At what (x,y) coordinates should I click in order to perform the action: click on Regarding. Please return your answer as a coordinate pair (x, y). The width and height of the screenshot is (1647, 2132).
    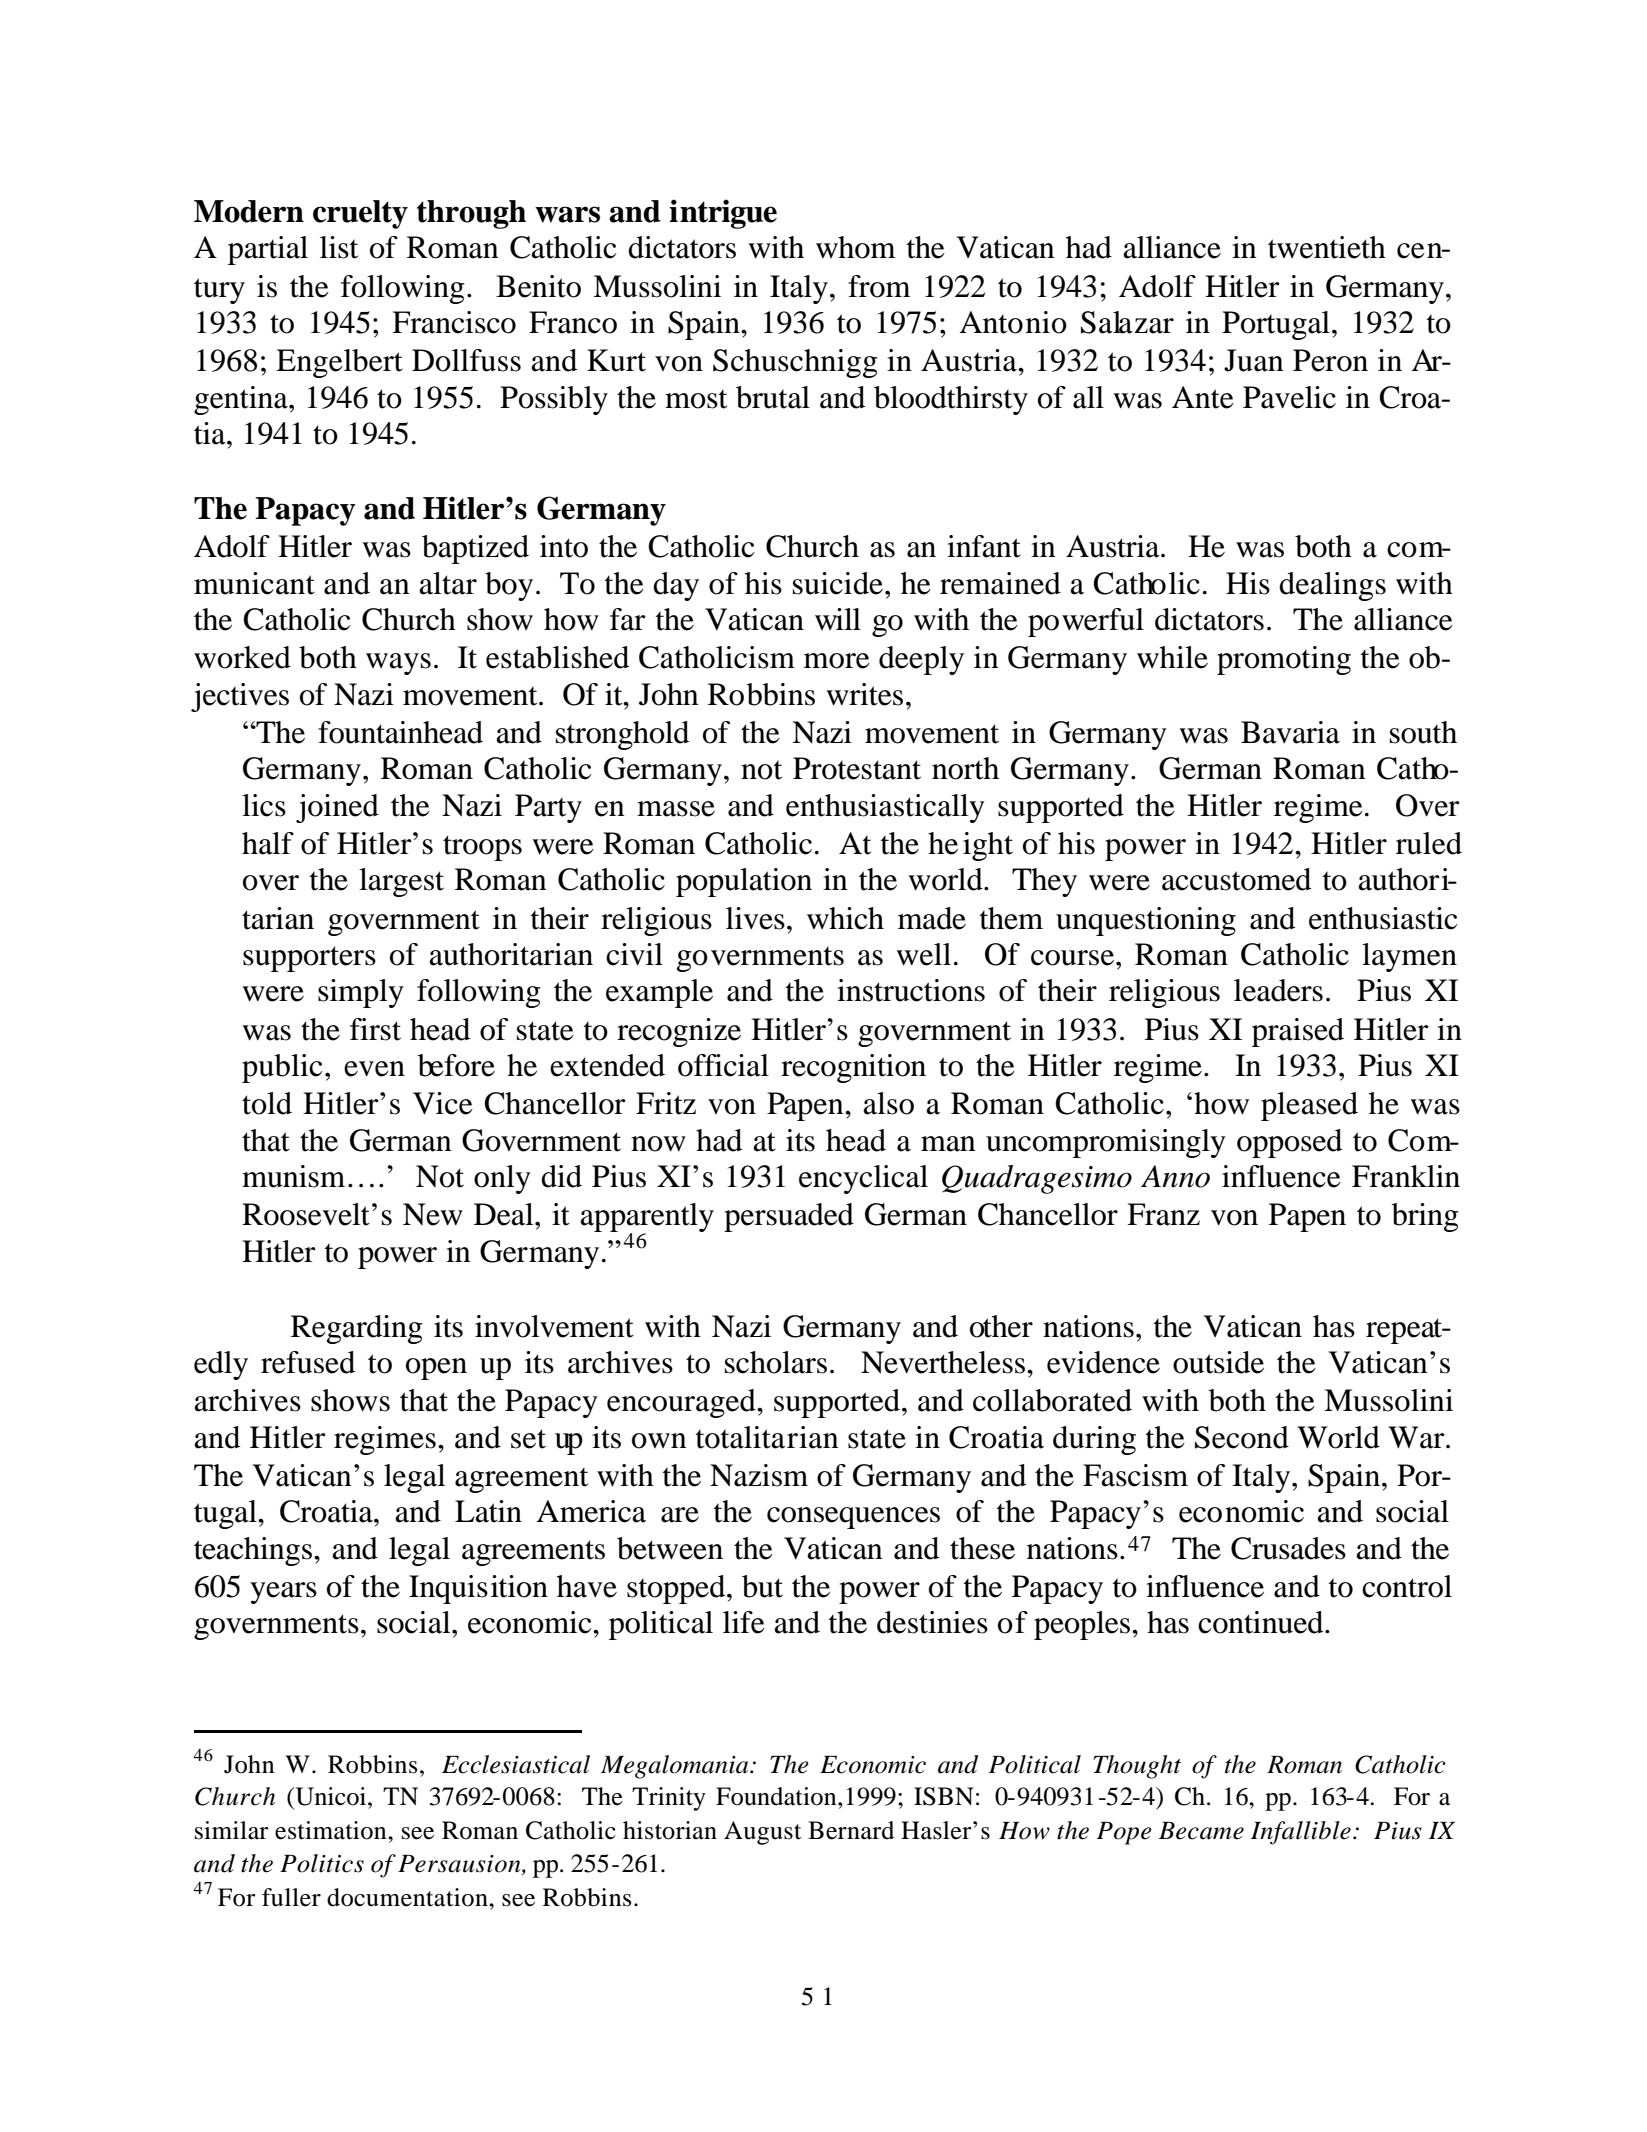
    Looking at the image, I should click on (357, 1329).
